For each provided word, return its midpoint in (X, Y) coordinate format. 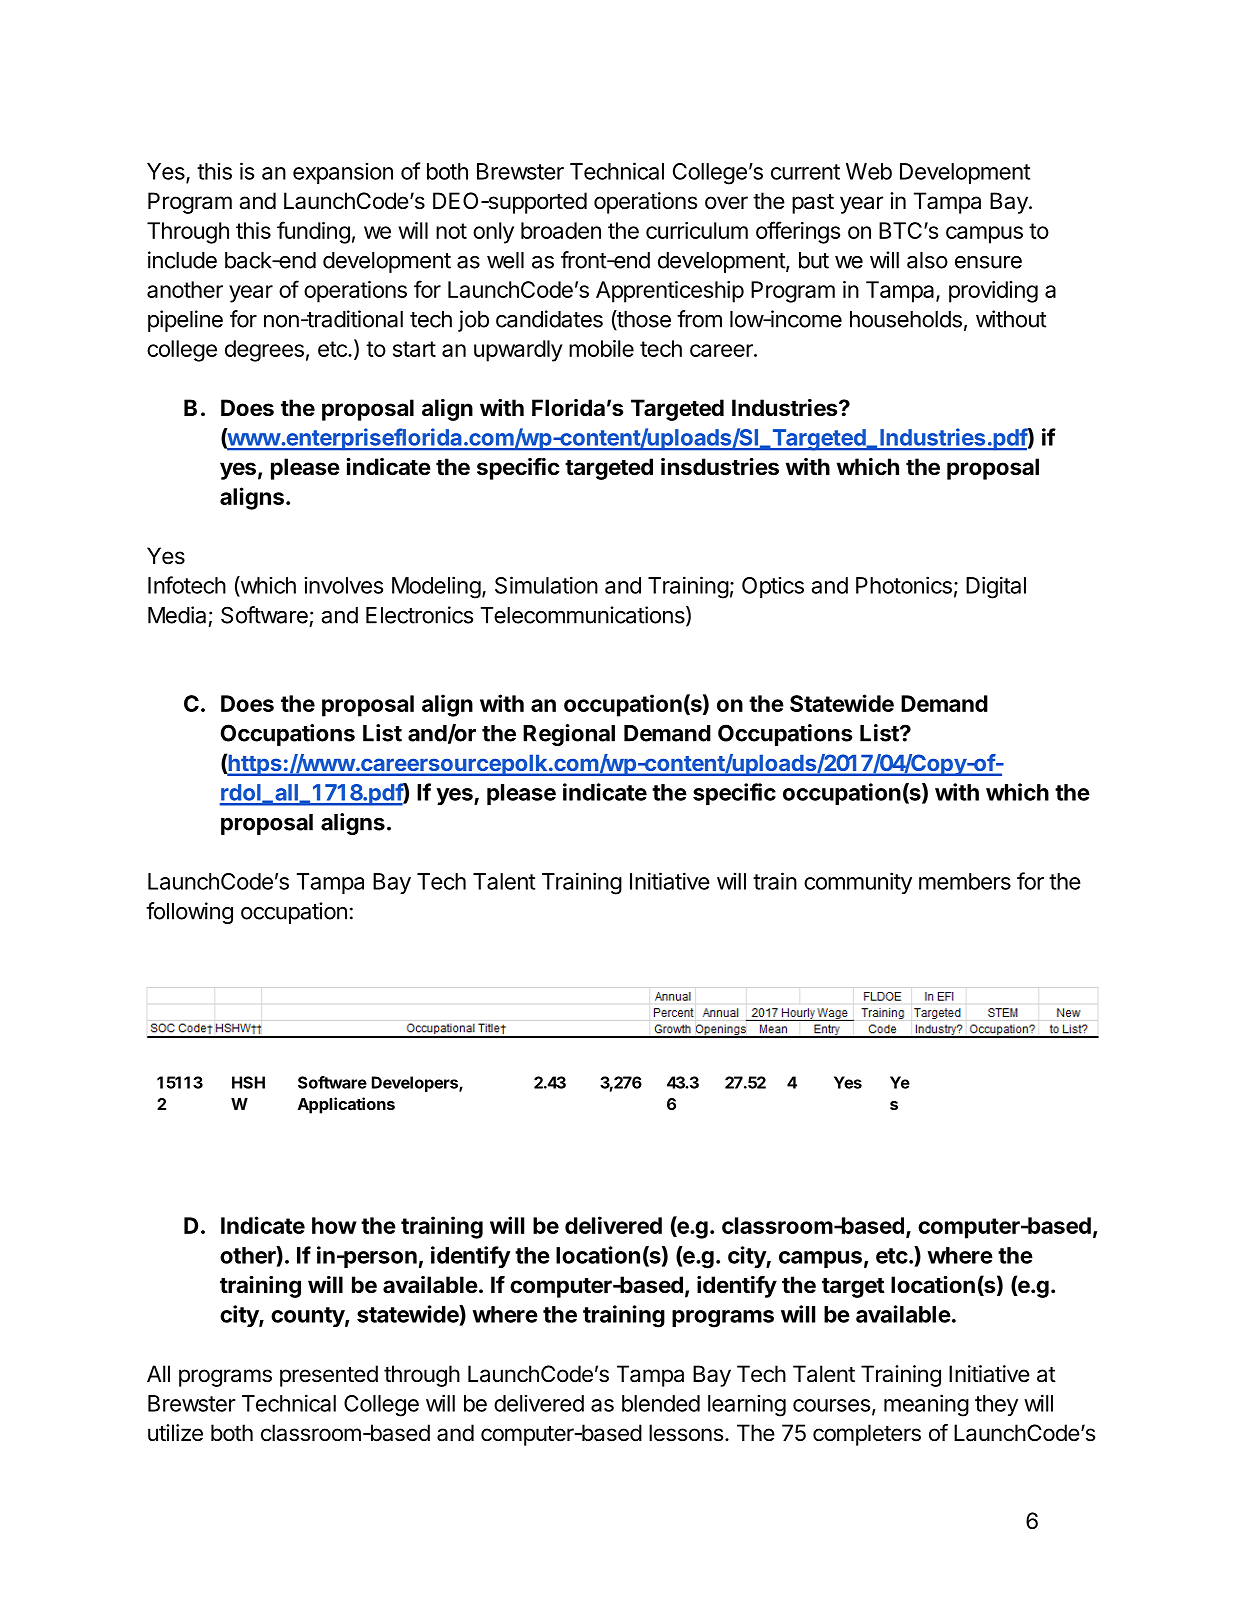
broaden (561, 230)
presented (329, 1376)
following (189, 913)
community (858, 883)
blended (661, 1403)
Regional (569, 735)
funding (313, 232)
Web (869, 171)
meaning (926, 1405)
